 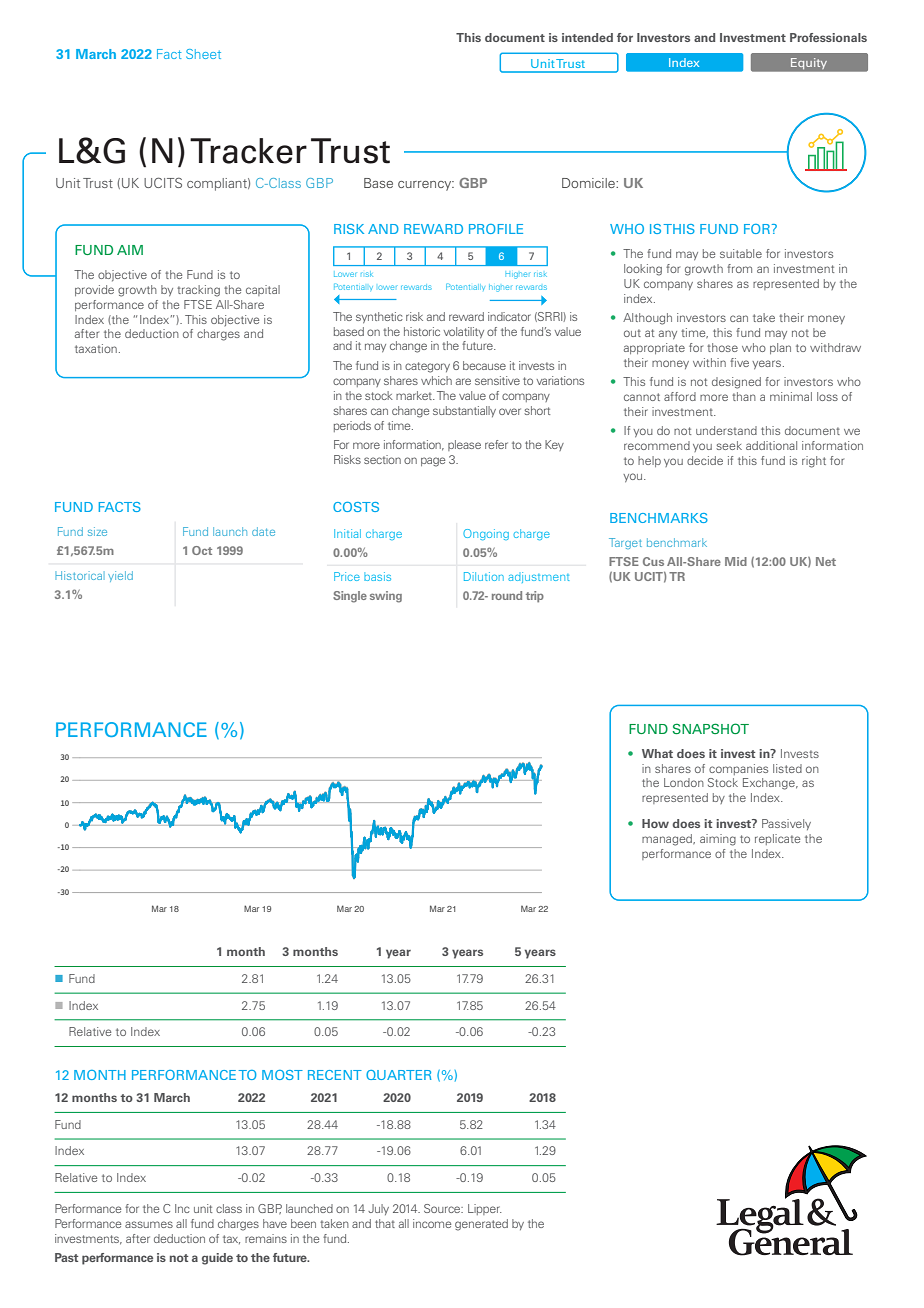 I want to click on currency, so click(x=426, y=186).
